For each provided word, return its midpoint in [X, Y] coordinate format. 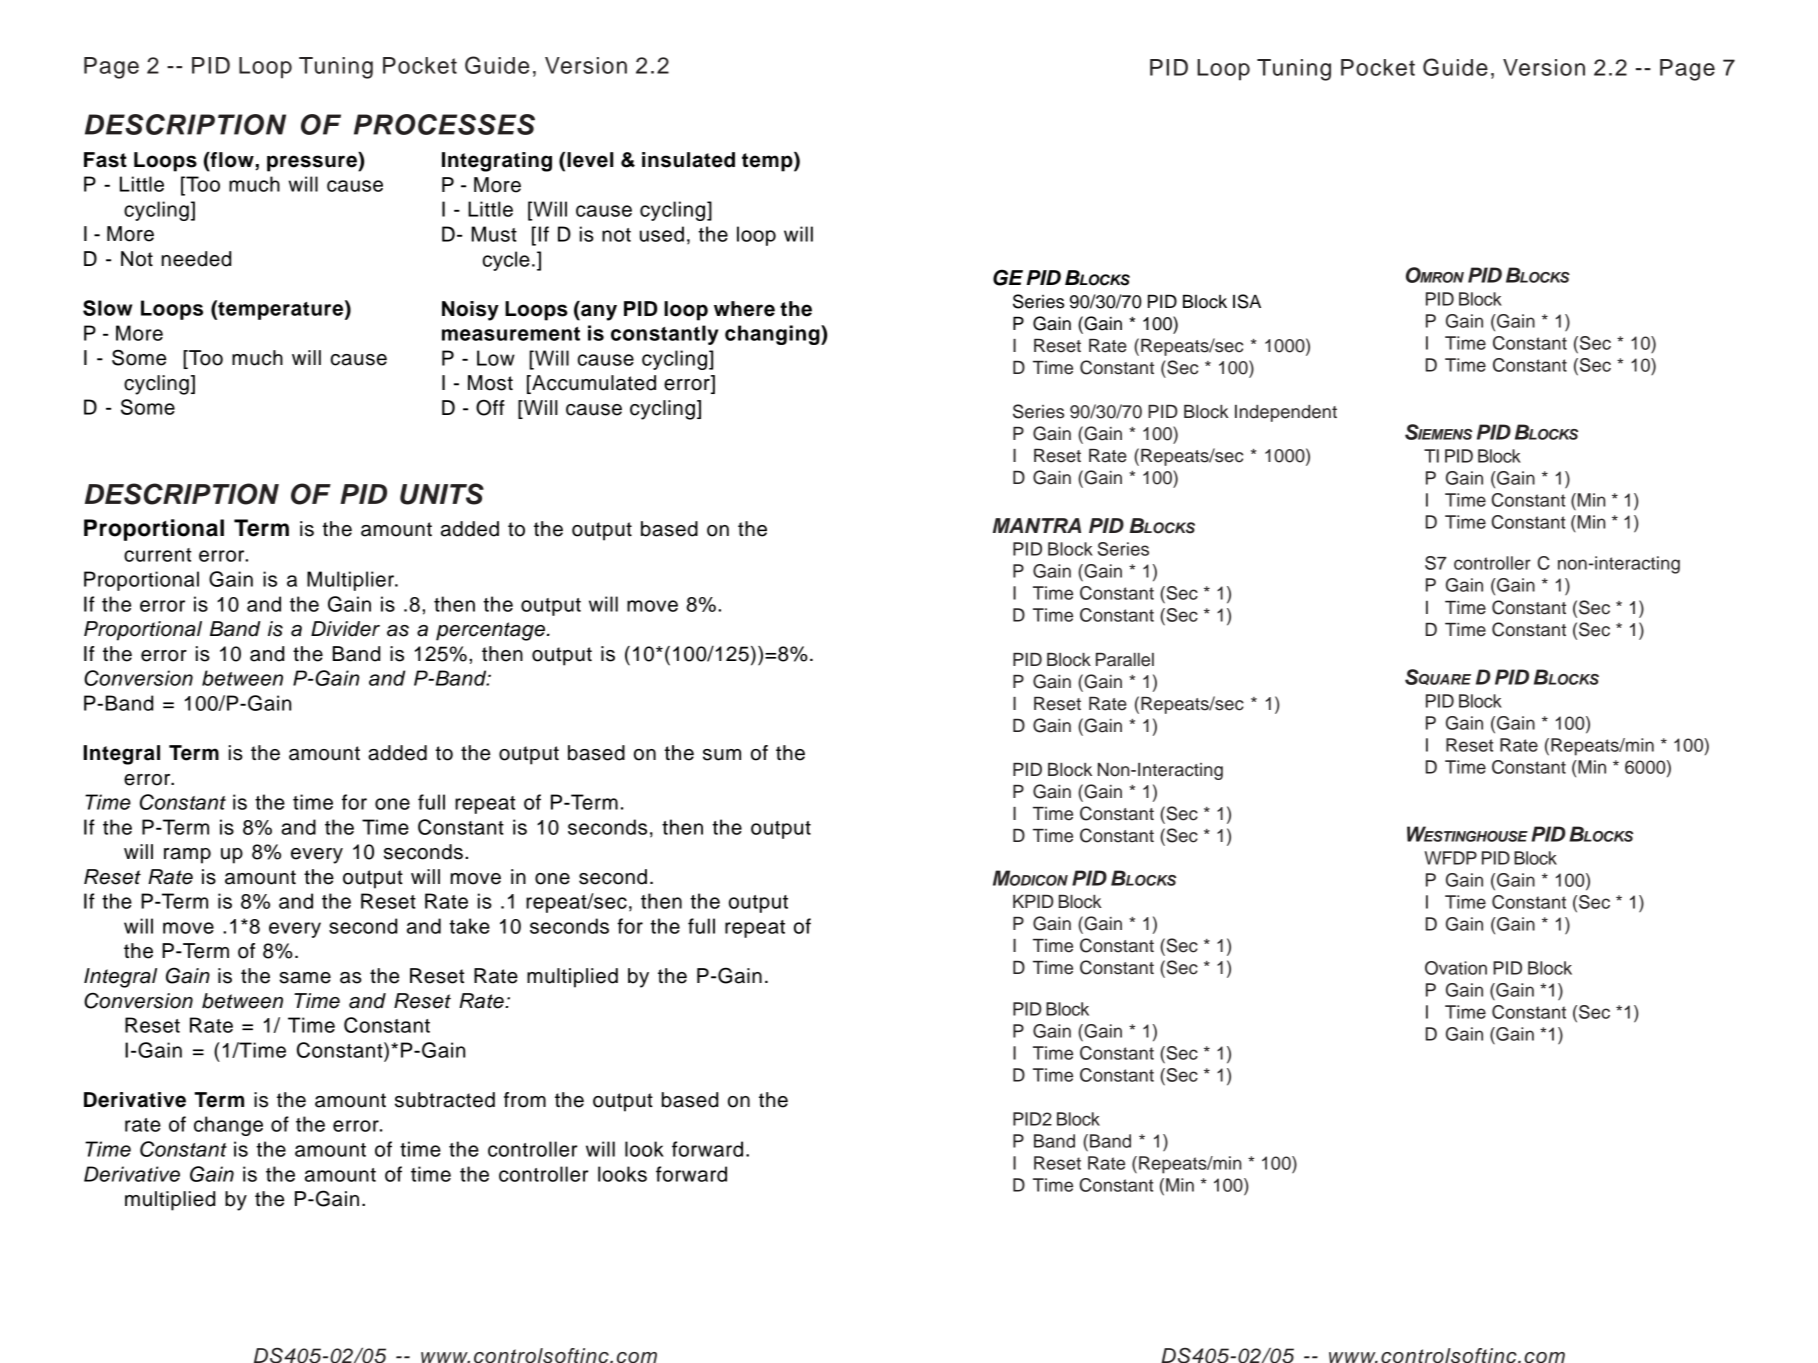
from [525, 1100]
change [228, 1126]
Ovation [1456, 968]
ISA [1247, 301]
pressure [313, 163]
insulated [688, 160]
